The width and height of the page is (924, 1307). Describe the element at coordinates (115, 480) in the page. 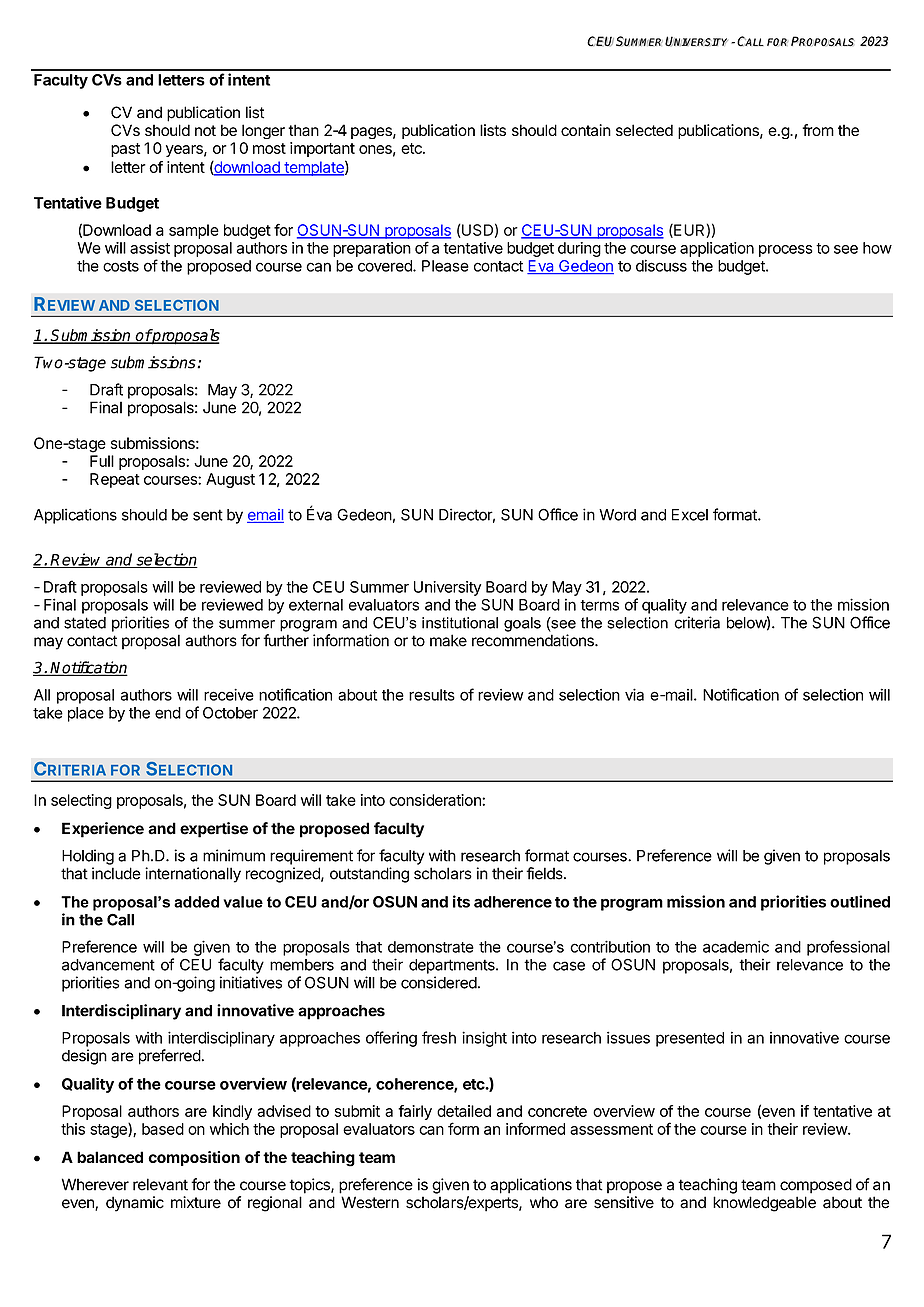

I see `Repeat` at that location.
